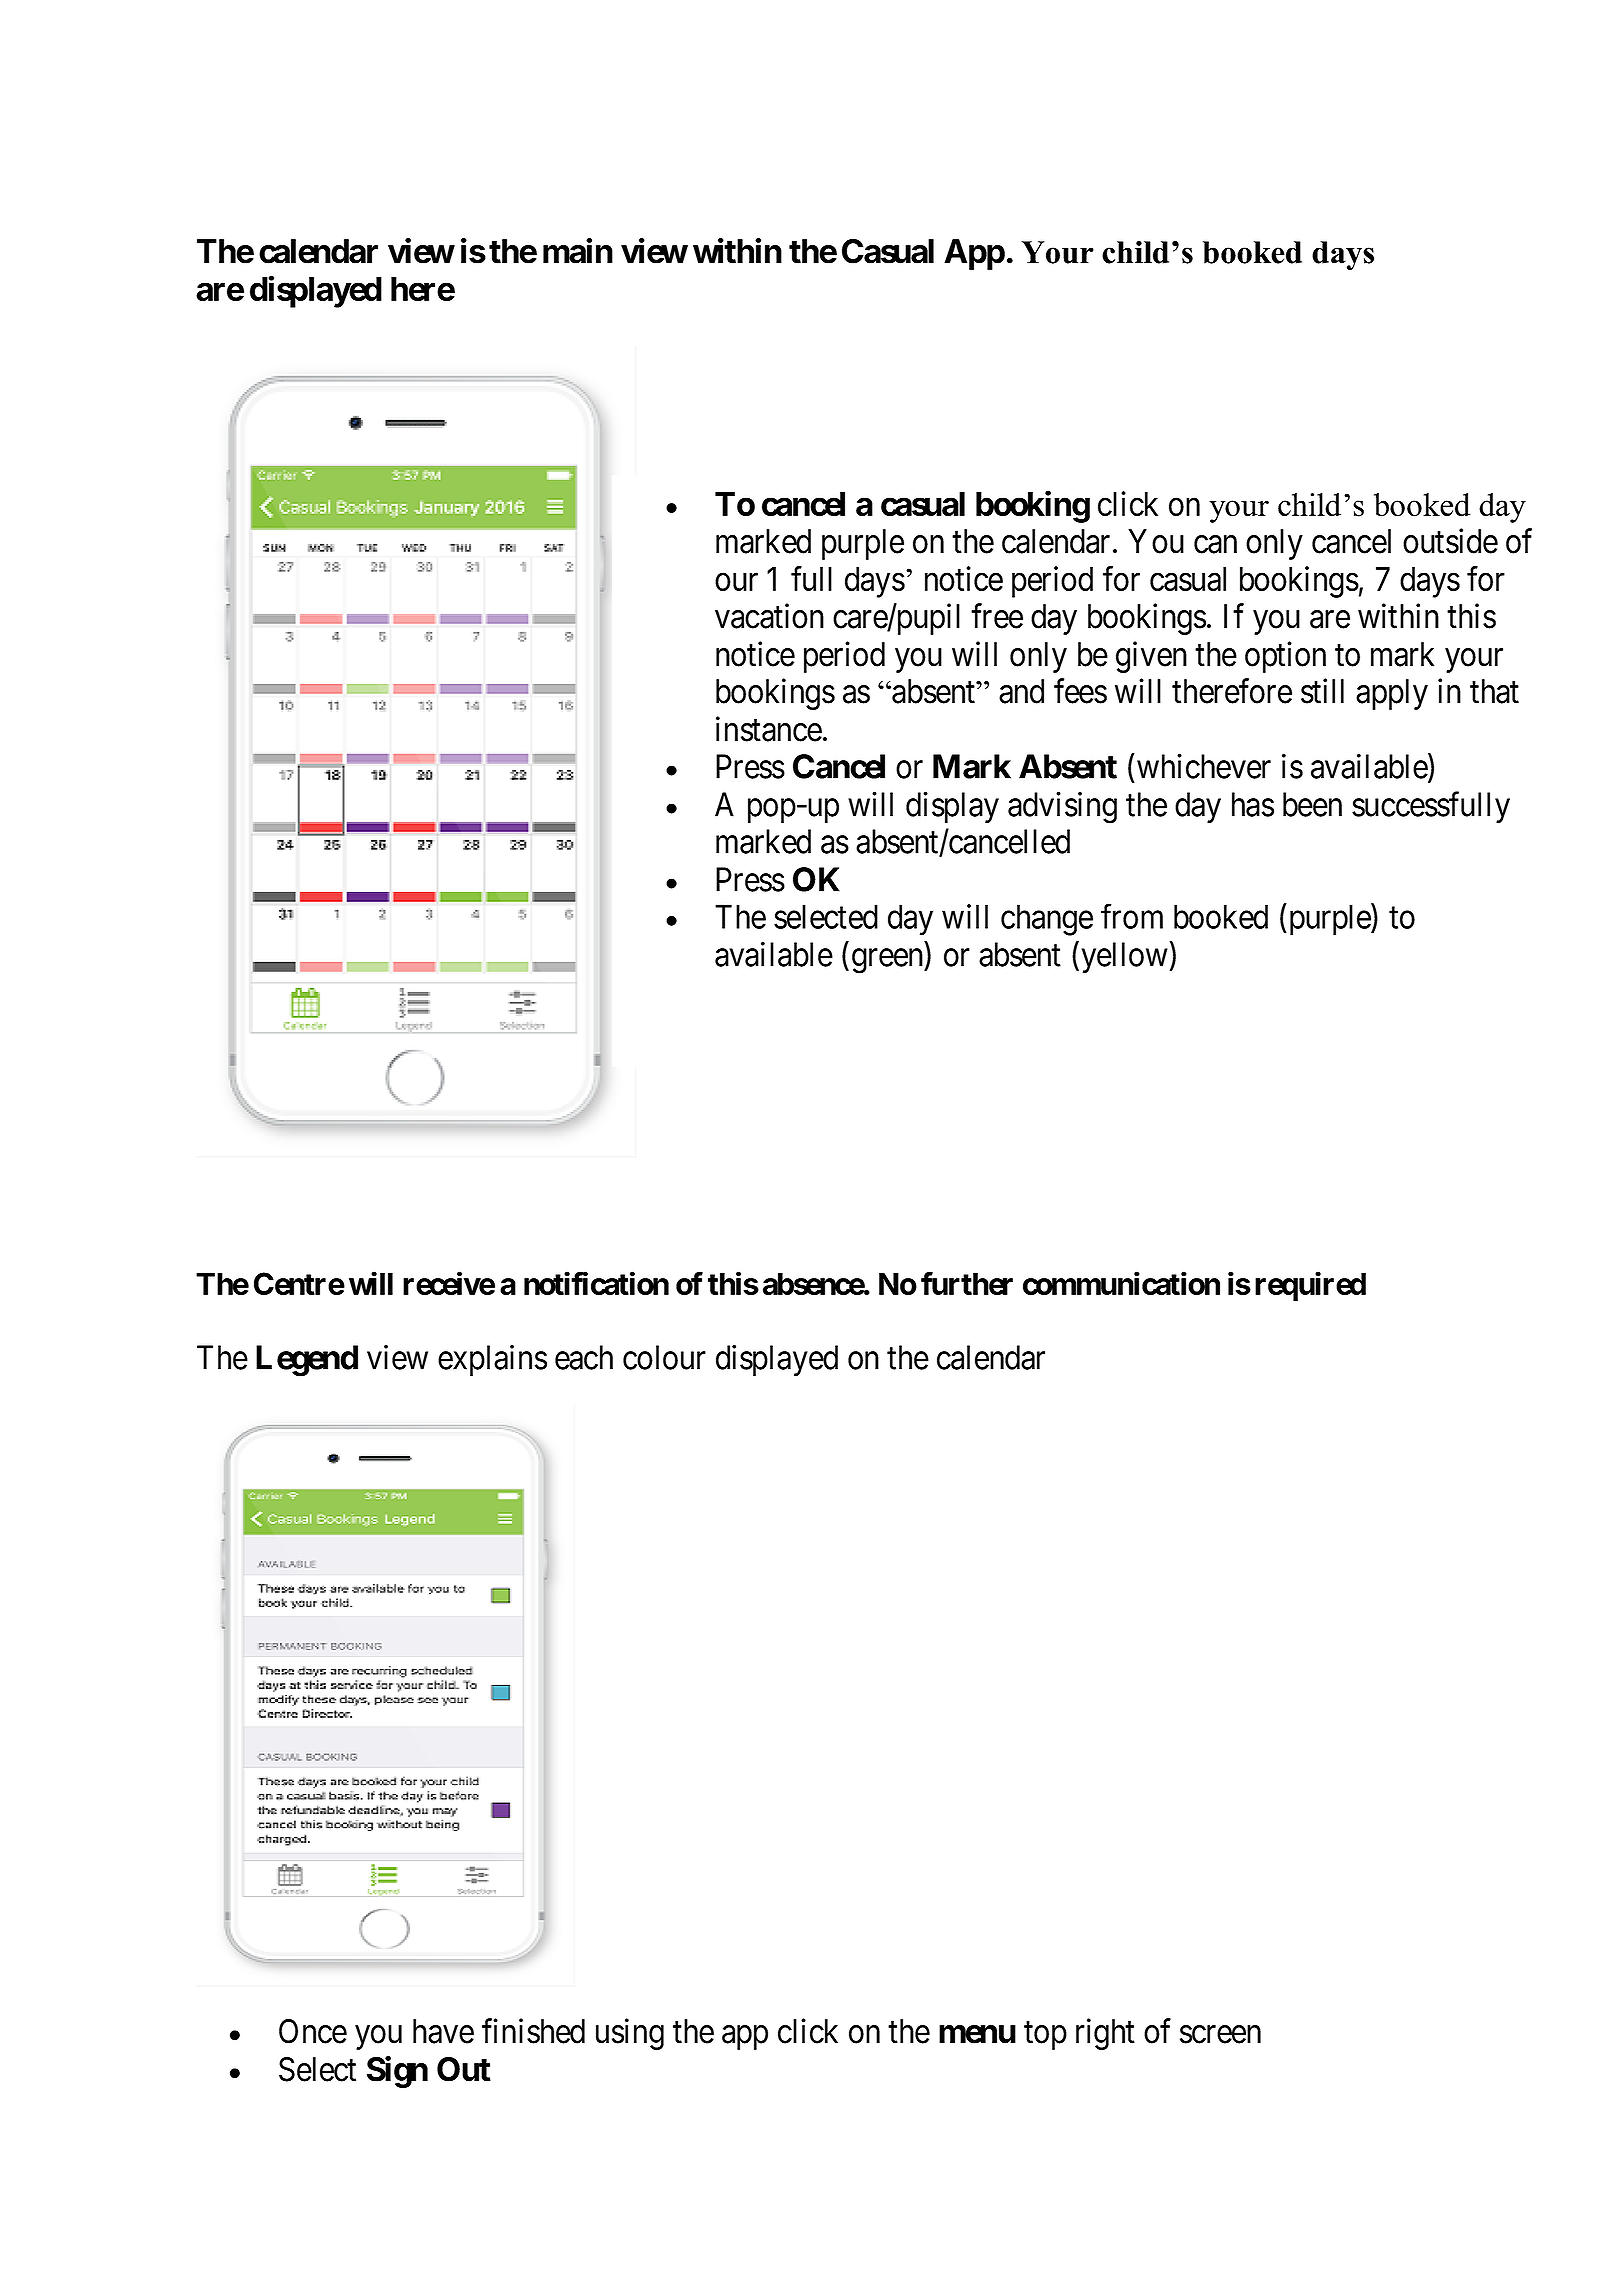 The height and width of the screenshot is (2290, 1619). What do you see at coordinates (578, 251) in the screenshot?
I see `main` at bounding box center [578, 251].
